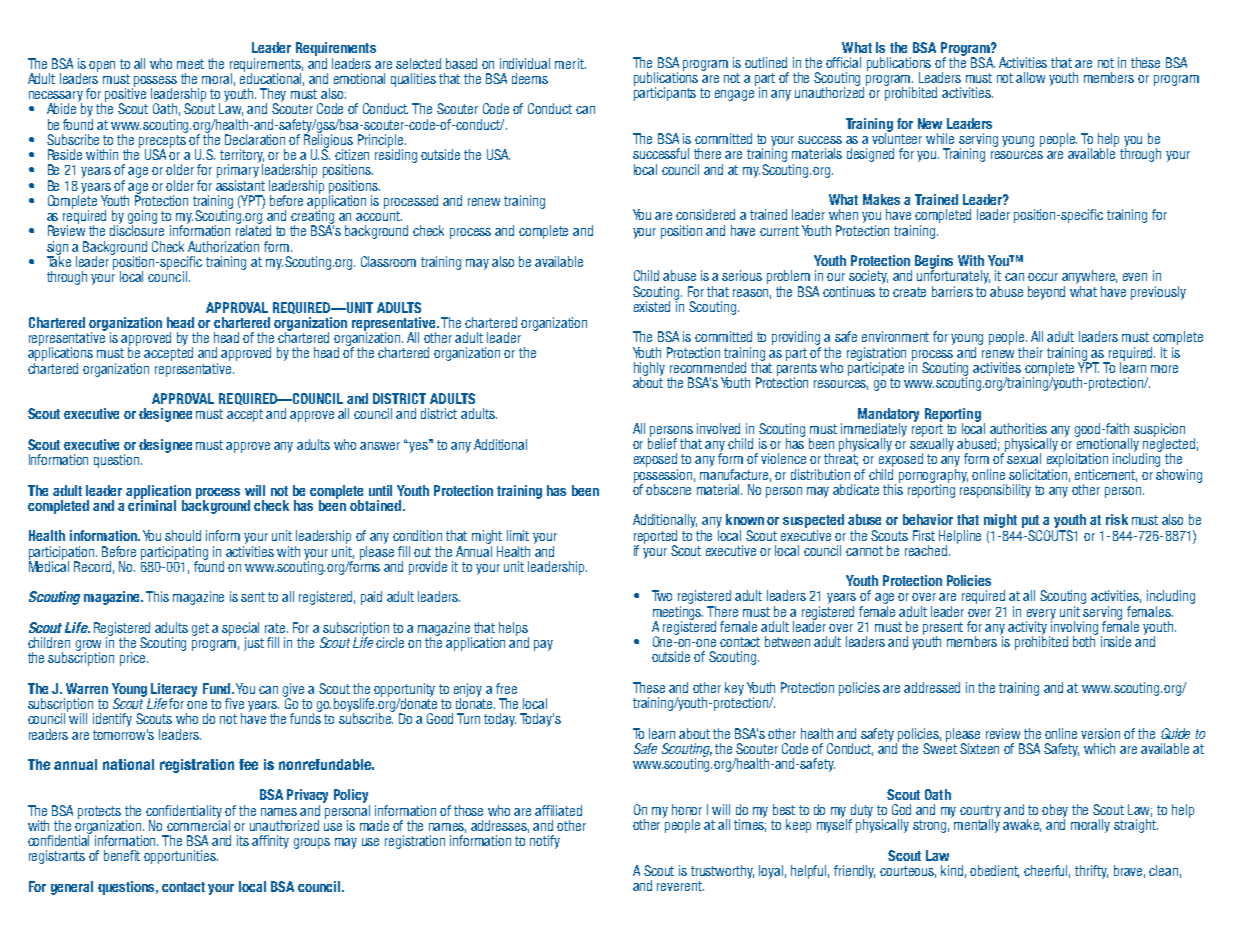 This page has width=1233, height=952. Describe the element at coordinates (1077, 459) in the page. I see `exploitation` at that location.
